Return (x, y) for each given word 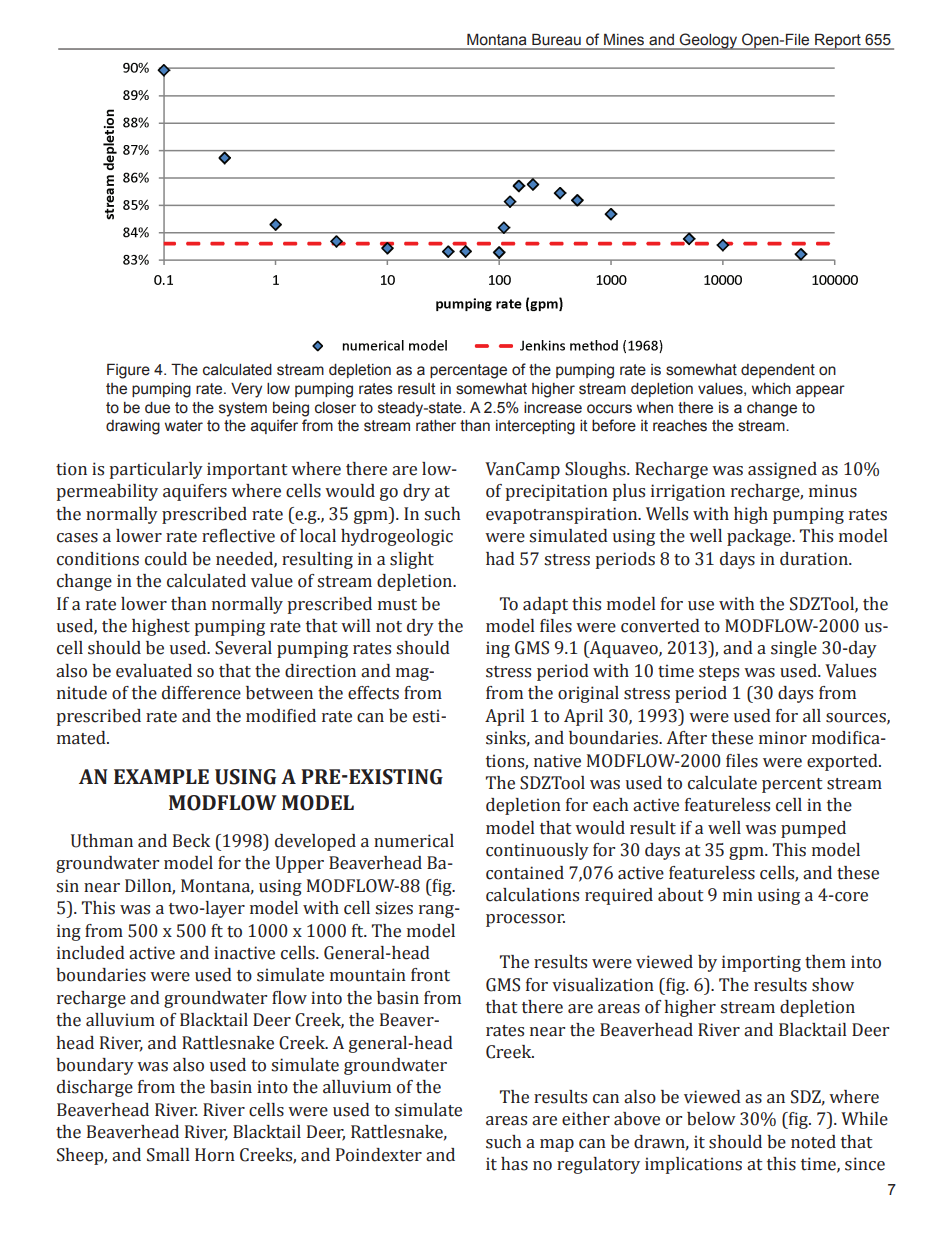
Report (838, 41)
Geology (709, 41)
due (157, 408)
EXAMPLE (161, 776)
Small (168, 1155)
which (771, 389)
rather (436, 426)
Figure (128, 371)
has (514, 1164)
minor (783, 738)
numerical (414, 841)
